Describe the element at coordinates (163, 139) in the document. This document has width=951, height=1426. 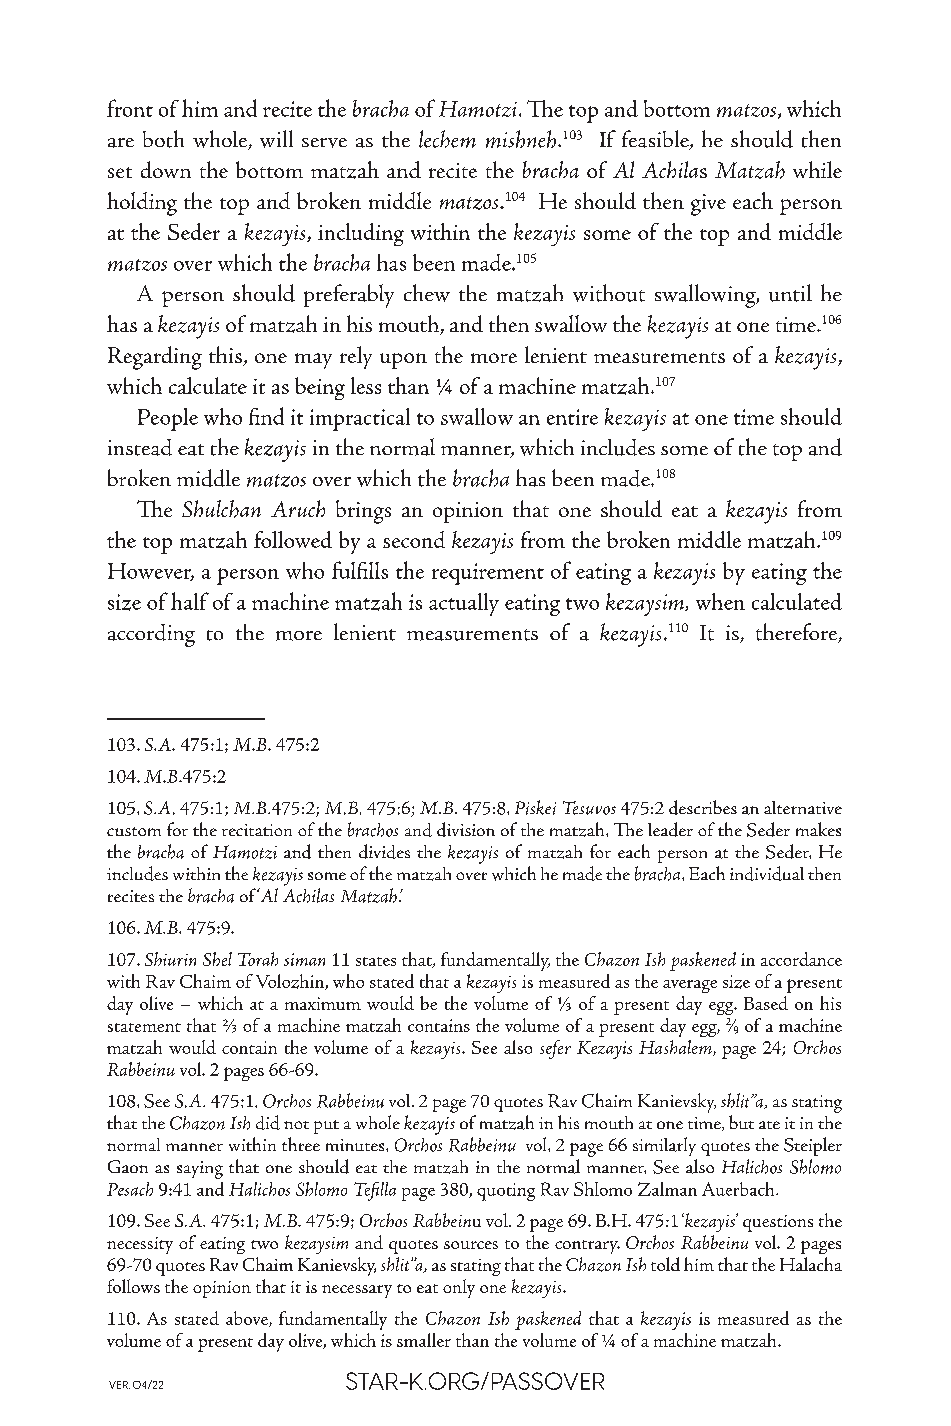
I see `both` at that location.
